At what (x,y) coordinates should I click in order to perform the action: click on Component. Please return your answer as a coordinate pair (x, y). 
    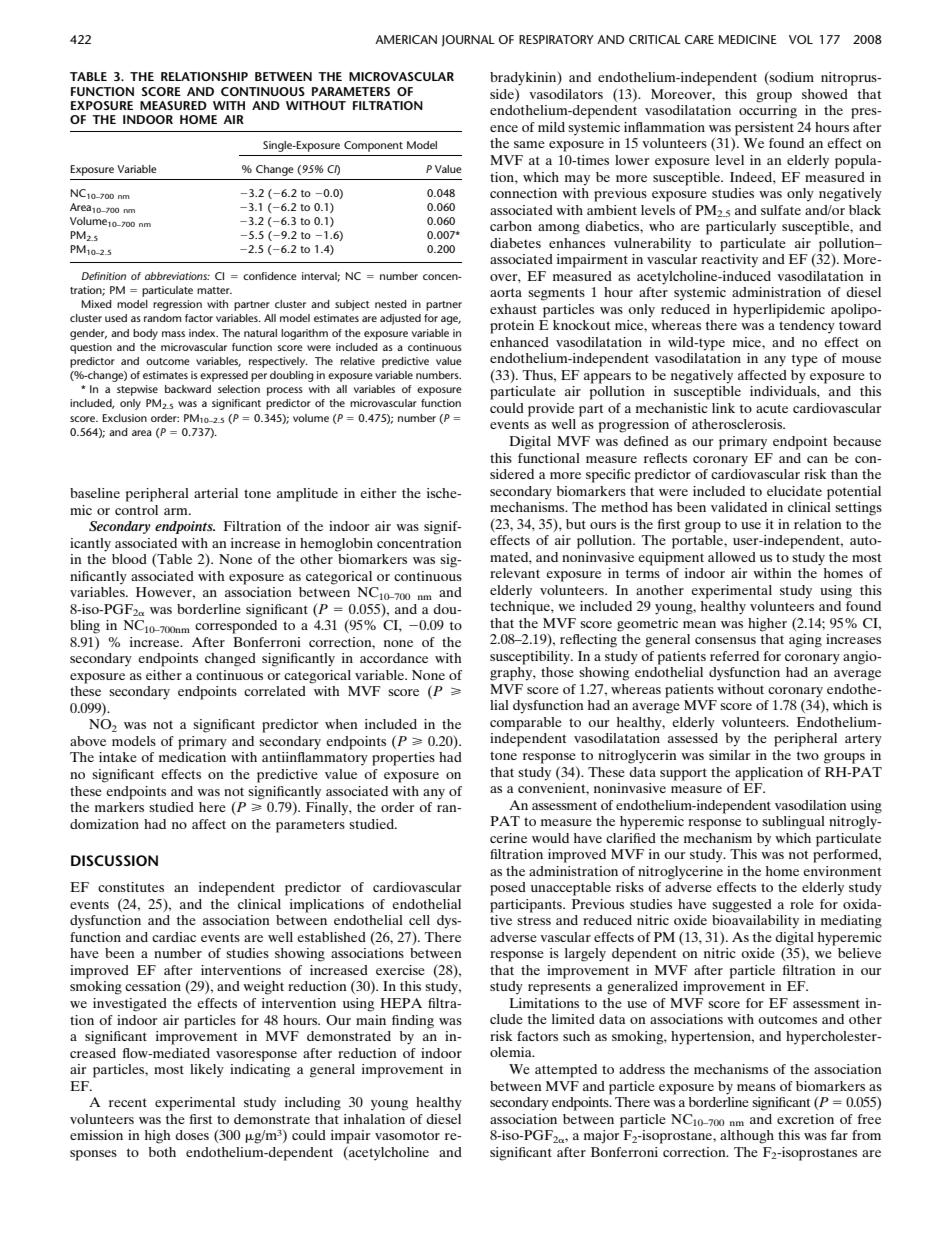
    Looking at the image, I should click on (373, 146).
